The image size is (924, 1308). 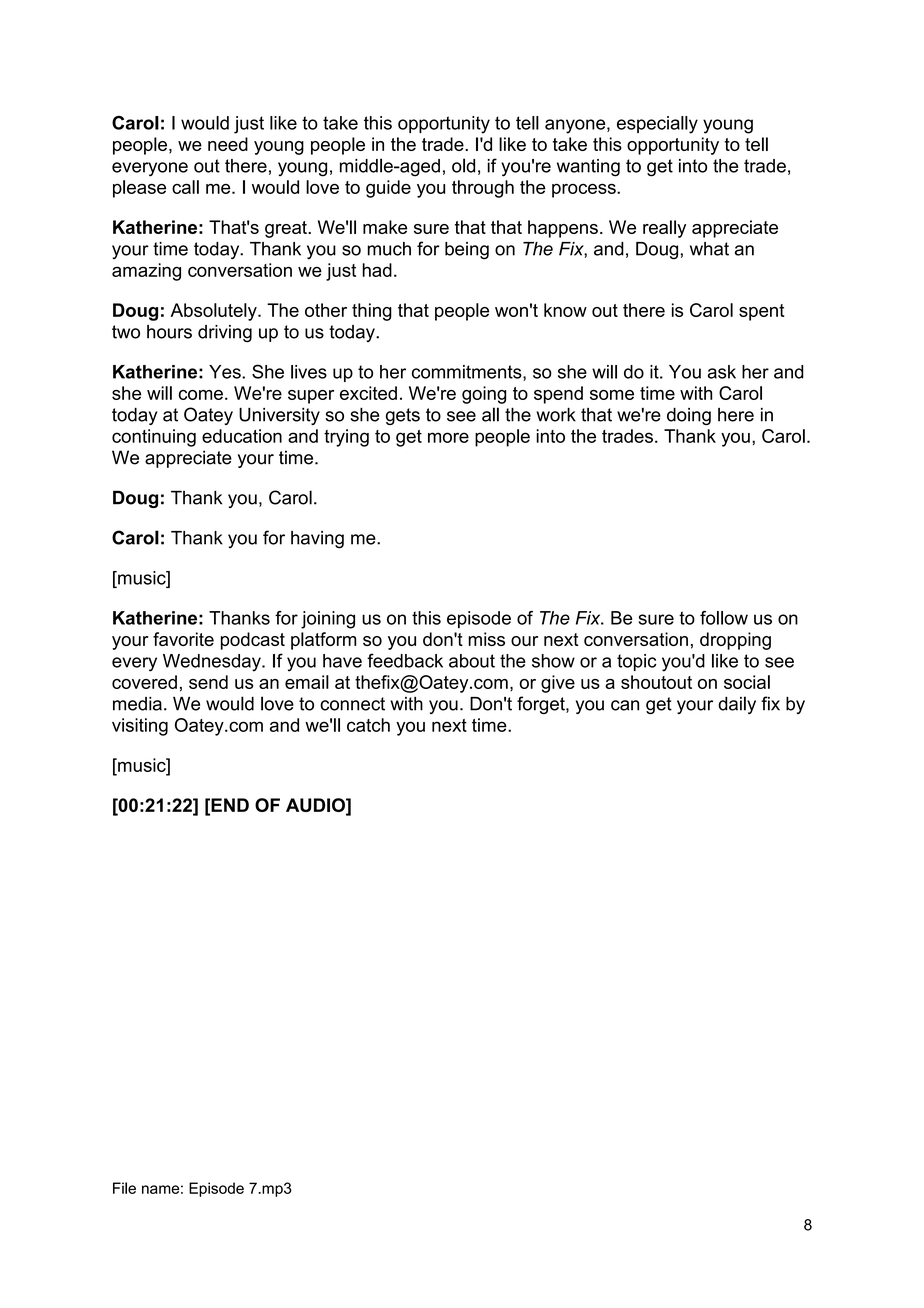 I want to click on daily, so click(x=737, y=705).
